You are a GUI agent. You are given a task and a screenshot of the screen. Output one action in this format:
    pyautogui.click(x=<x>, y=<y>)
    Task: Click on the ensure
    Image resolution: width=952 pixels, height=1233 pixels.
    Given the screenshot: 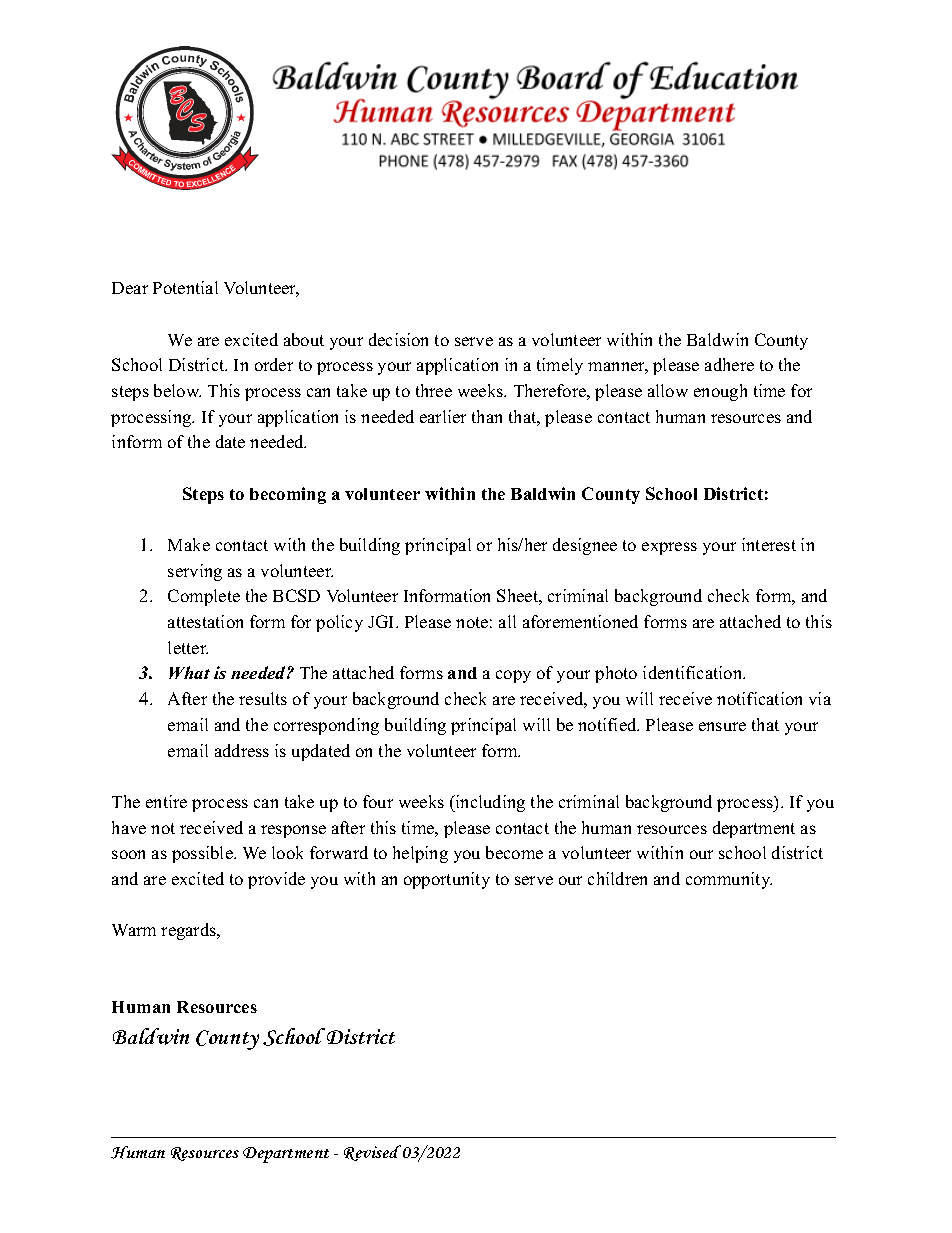 What is the action you would take?
    pyautogui.click(x=722, y=726)
